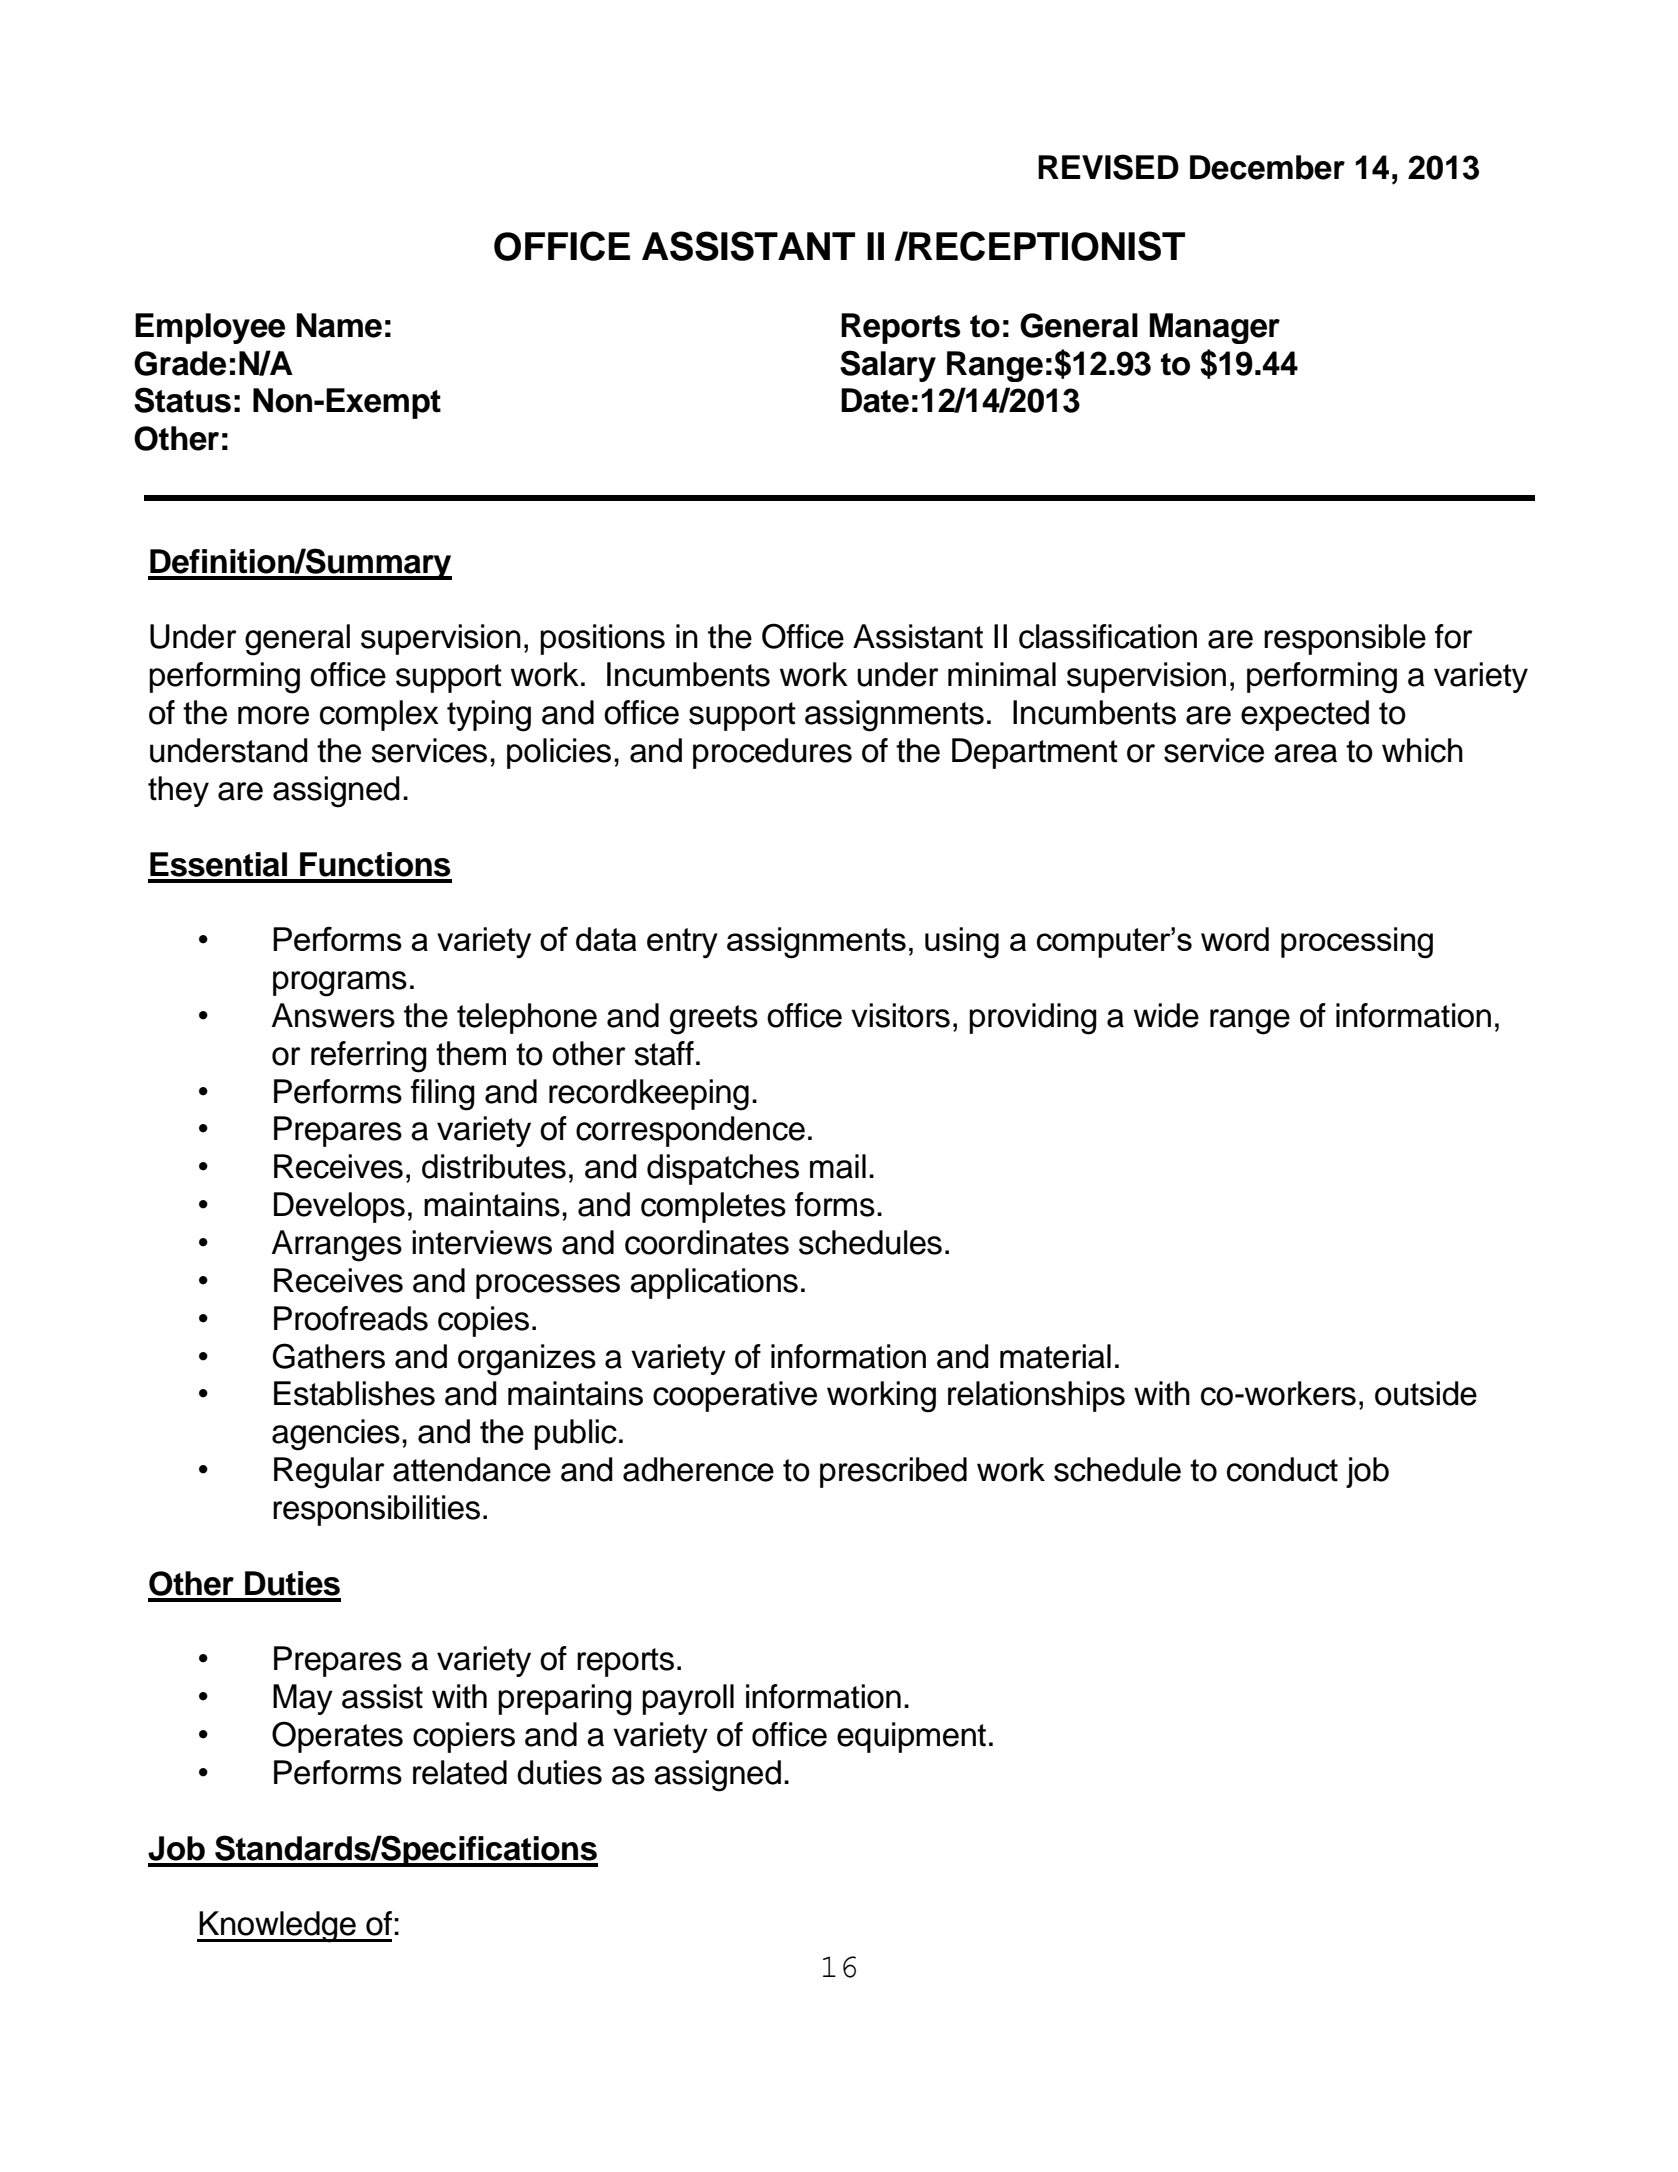 The height and width of the image is (2172, 1678). Describe the element at coordinates (369, 1057) in the image. I see `referring` at that location.
